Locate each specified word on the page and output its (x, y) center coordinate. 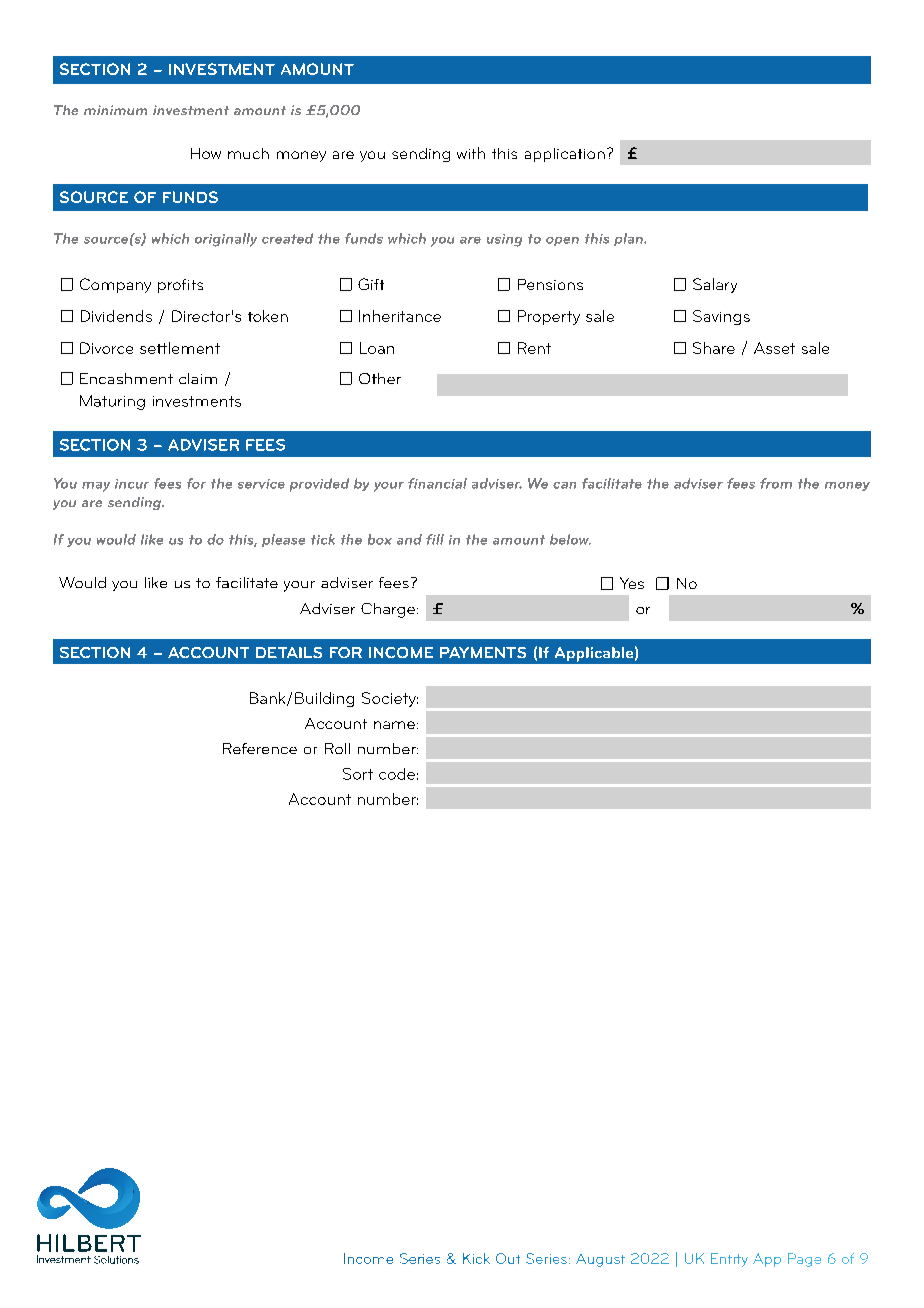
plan (629, 239)
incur (132, 484)
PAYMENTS (483, 652)
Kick (476, 1258)
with (471, 153)
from (776, 483)
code (397, 774)
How (206, 153)
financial (437, 483)
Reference (260, 748)
